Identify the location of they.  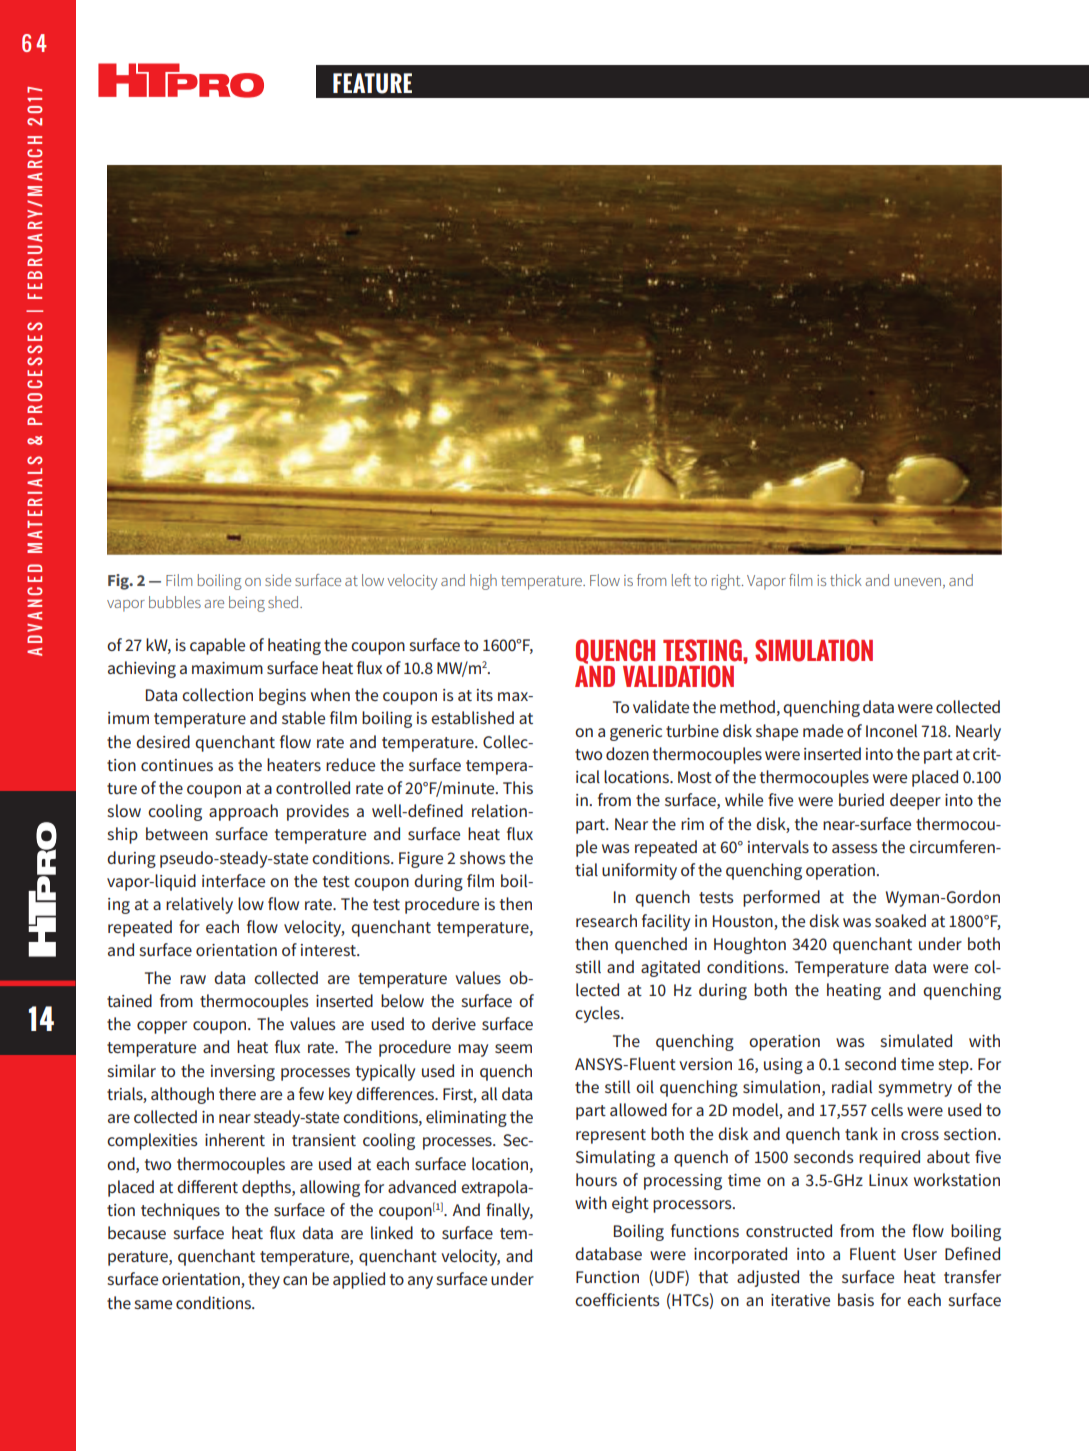
(264, 1280).
